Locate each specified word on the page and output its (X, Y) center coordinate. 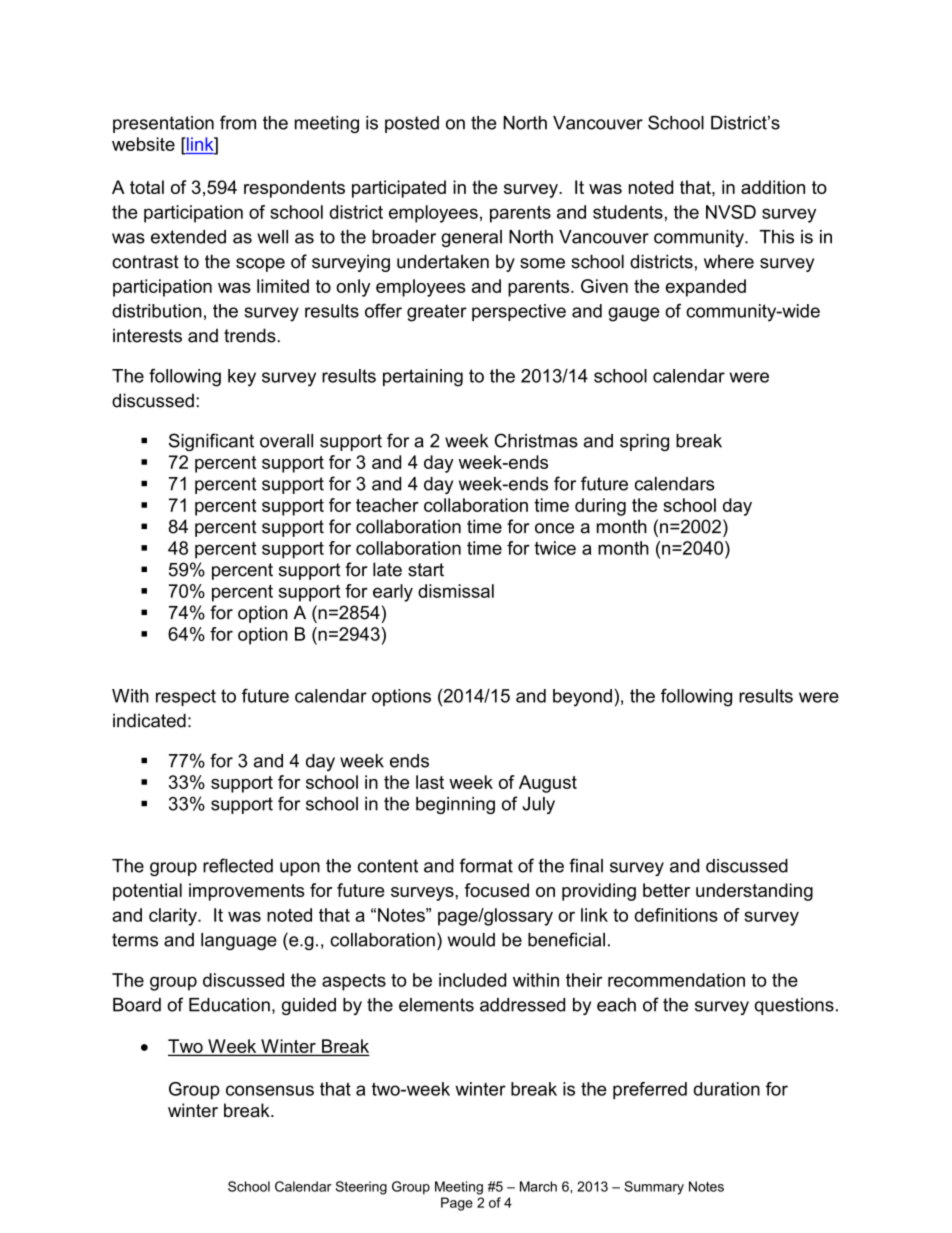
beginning (455, 805)
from (238, 122)
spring (644, 442)
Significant (211, 442)
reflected (238, 865)
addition (773, 187)
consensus (270, 1090)
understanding (754, 892)
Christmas (536, 440)
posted (412, 124)
